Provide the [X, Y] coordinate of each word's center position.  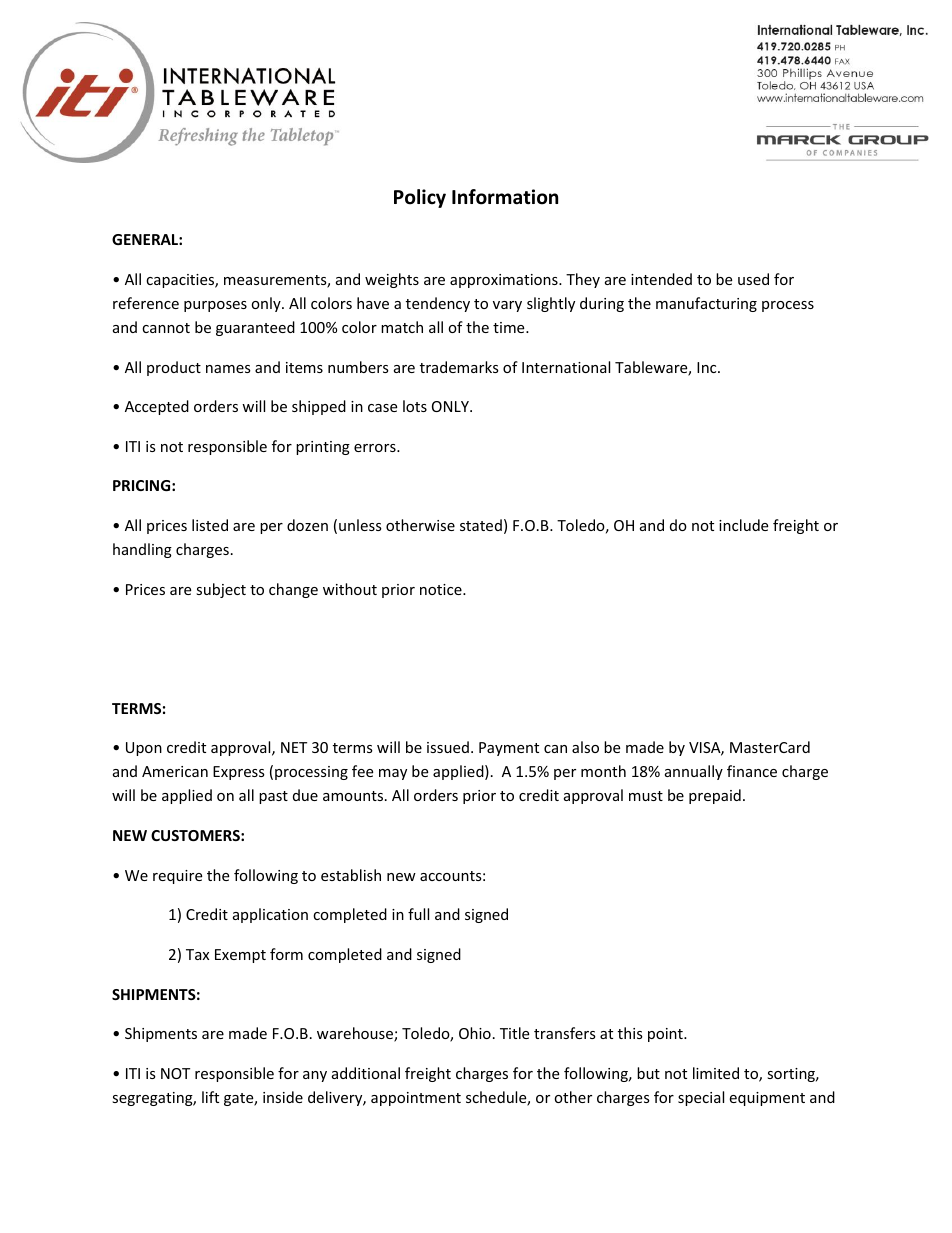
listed [210, 525]
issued [448, 747]
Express [239, 773]
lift [210, 1097]
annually [694, 772]
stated [481, 525]
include [743, 525]
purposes [215, 306]
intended [661, 279]
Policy [420, 198]
